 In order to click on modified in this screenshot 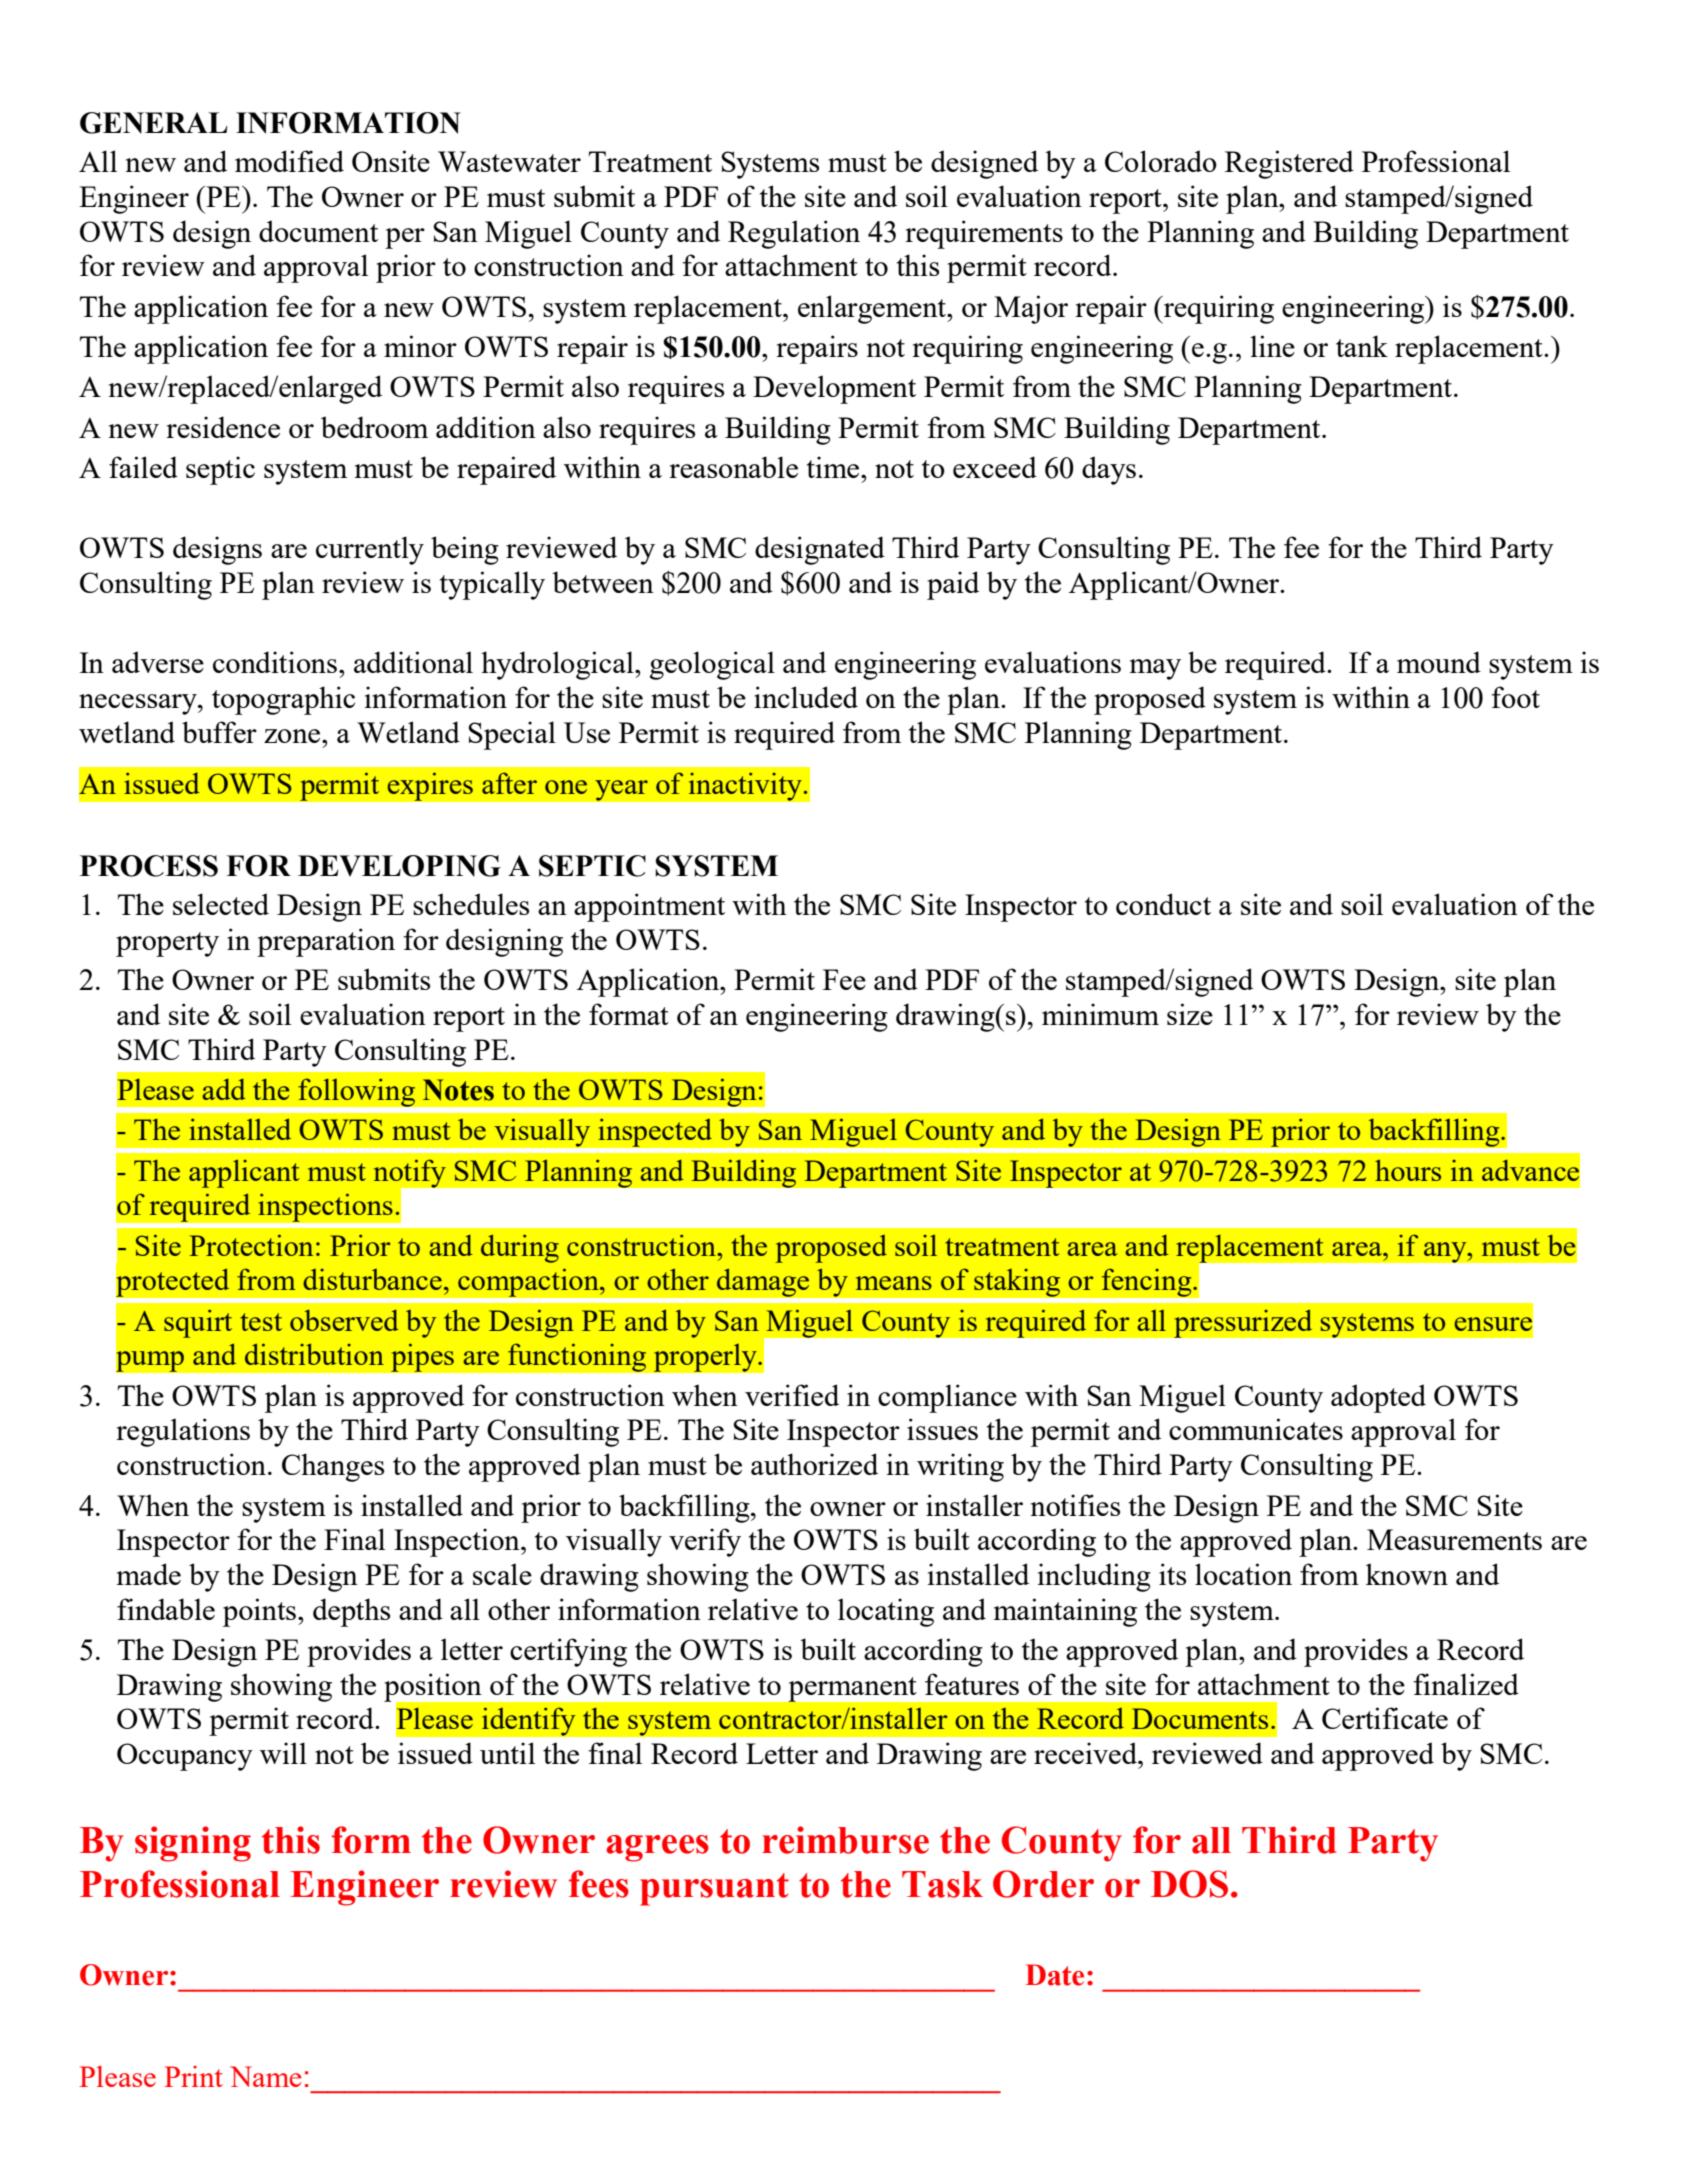, I will do `click(289, 161)`.
